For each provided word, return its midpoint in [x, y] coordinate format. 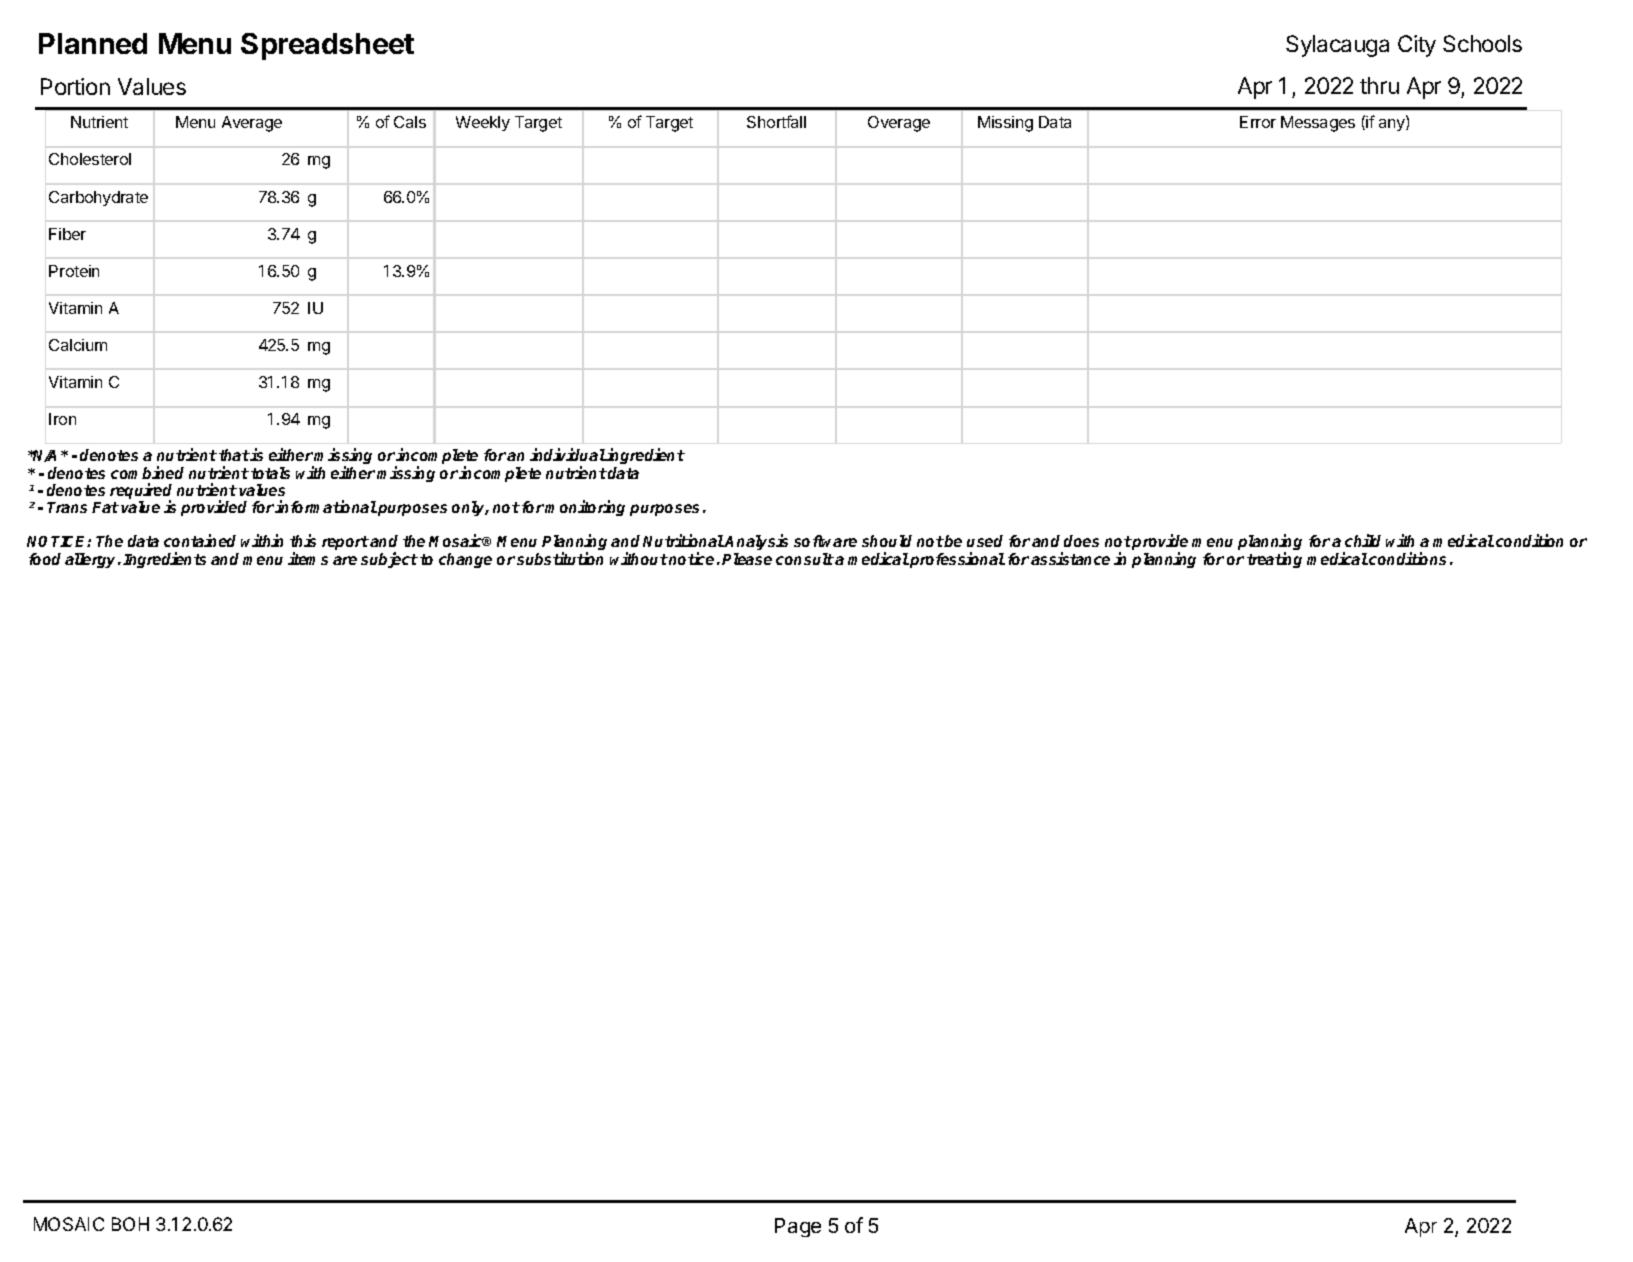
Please [747, 559]
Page [798, 1227]
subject [389, 560]
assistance [1070, 558]
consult [805, 559]
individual [568, 454]
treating [1274, 560]
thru [1379, 85]
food [45, 559]
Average [252, 124]
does [1081, 541]
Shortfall [776, 121]
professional [956, 560]
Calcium [78, 345]
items [308, 558]
